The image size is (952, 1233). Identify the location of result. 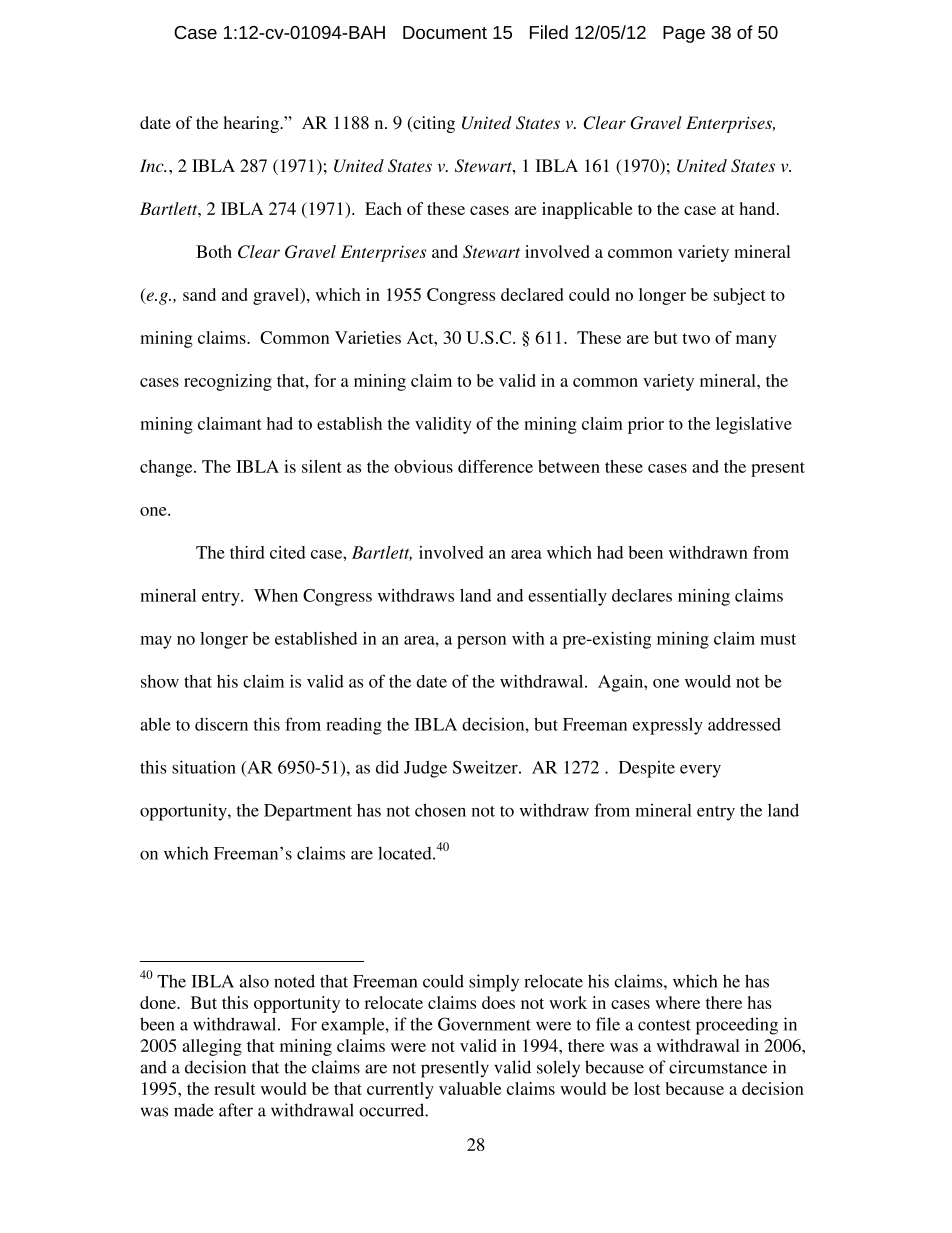
(235, 1088).
